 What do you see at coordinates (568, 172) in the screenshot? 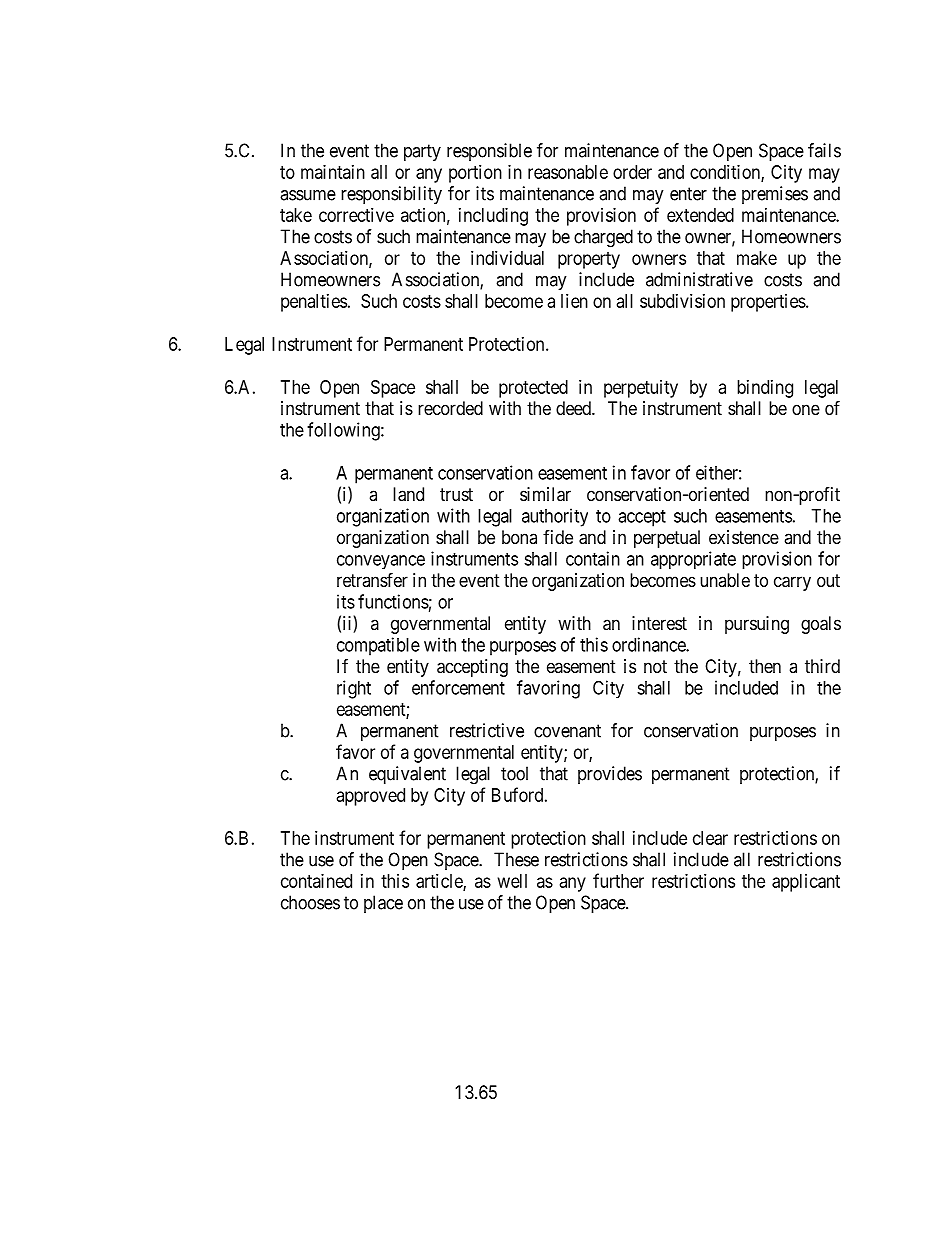
I see `reasonable` at bounding box center [568, 172].
